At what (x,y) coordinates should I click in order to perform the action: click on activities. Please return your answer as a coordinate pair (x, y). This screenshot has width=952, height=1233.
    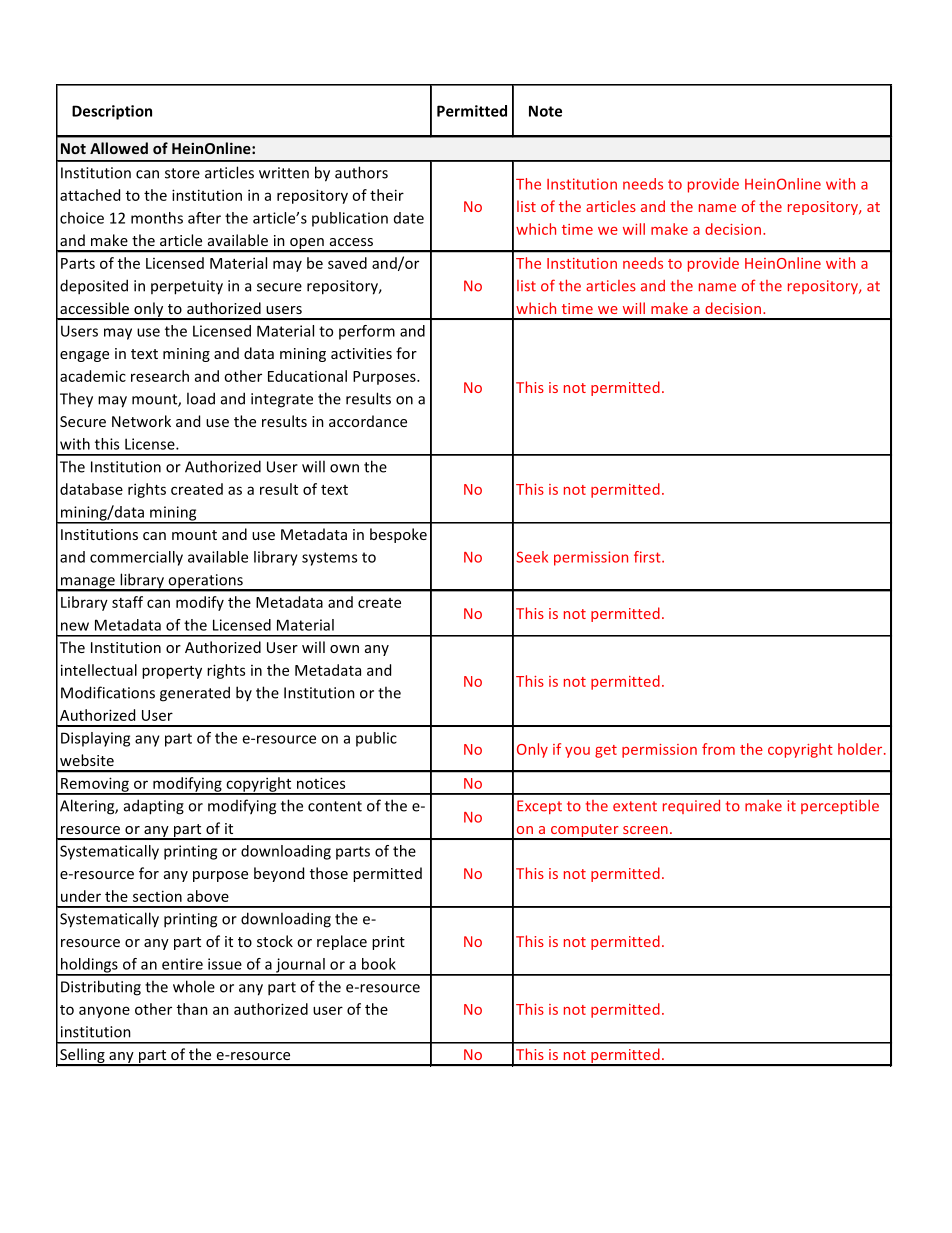
    Looking at the image, I should click on (361, 353).
